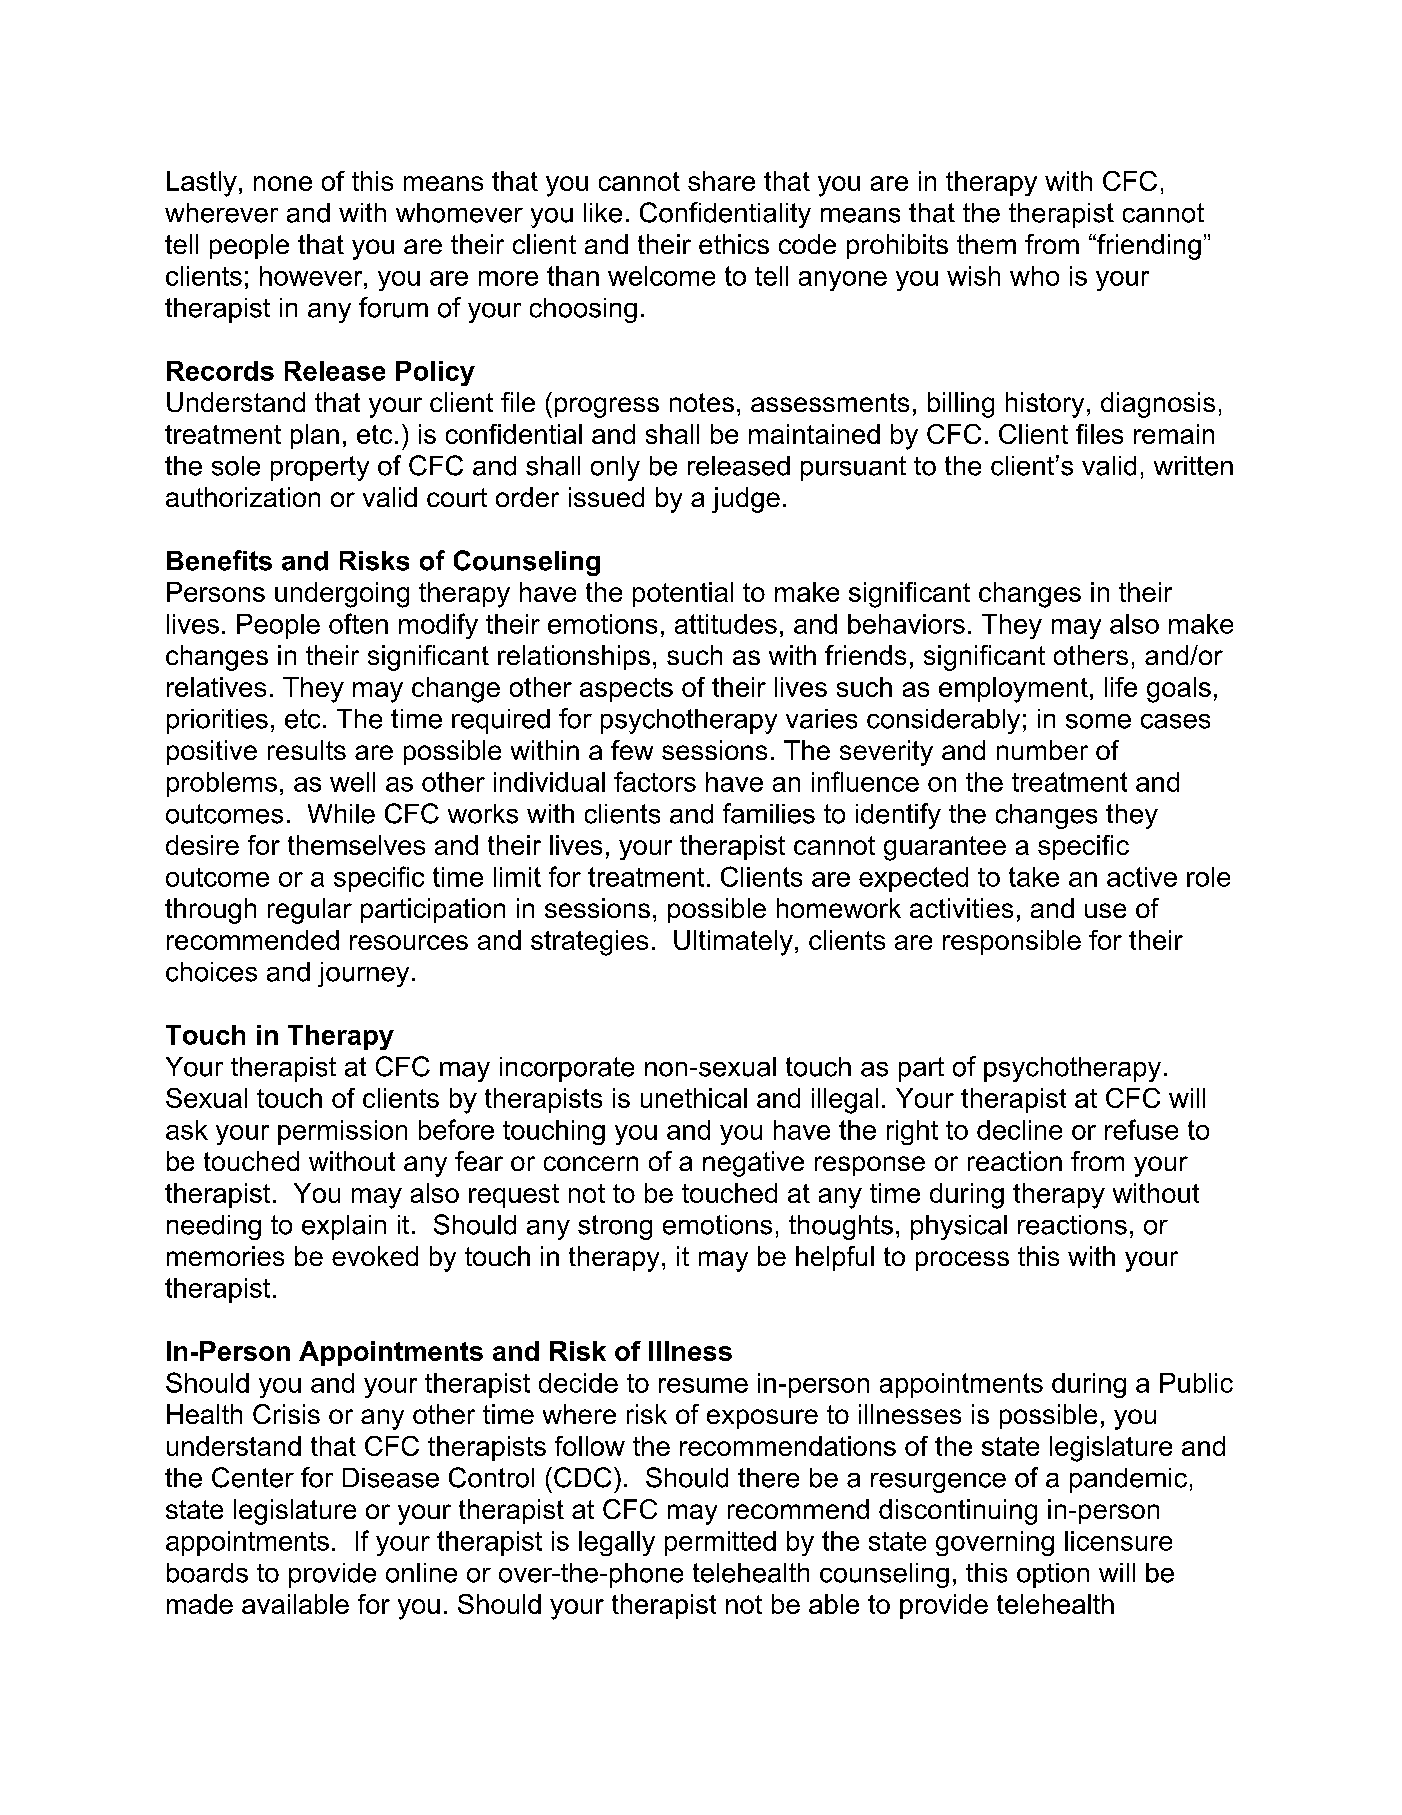  What do you see at coordinates (1034, 877) in the document?
I see `take` at bounding box center [1034, 877].
